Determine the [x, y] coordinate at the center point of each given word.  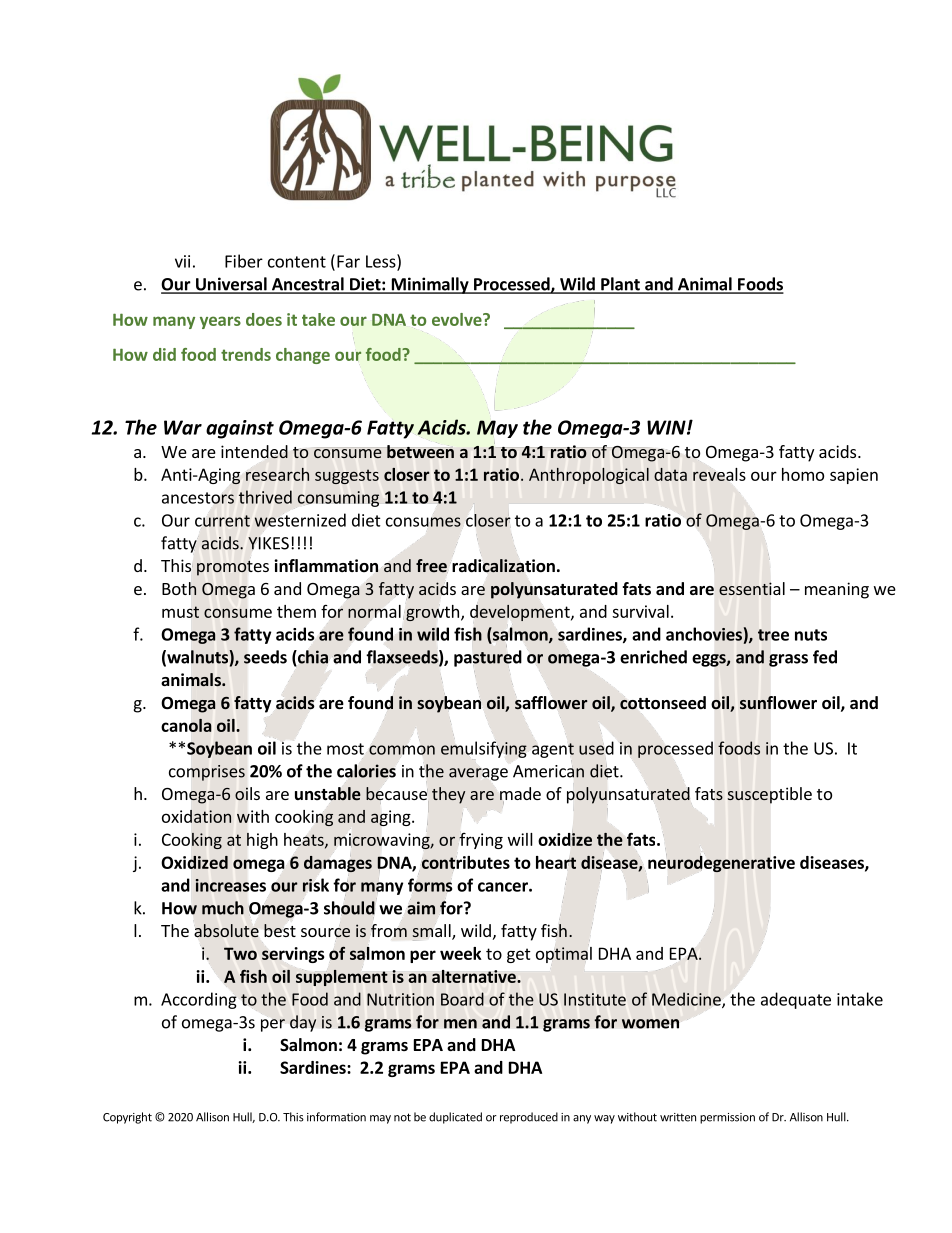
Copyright [127, 1118]
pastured [488, 658]
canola [186, 725]
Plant [620, 285]
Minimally [430, 285]
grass [788, 660]
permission [727, 1118]
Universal [231, 285]
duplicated [455, 1118]
